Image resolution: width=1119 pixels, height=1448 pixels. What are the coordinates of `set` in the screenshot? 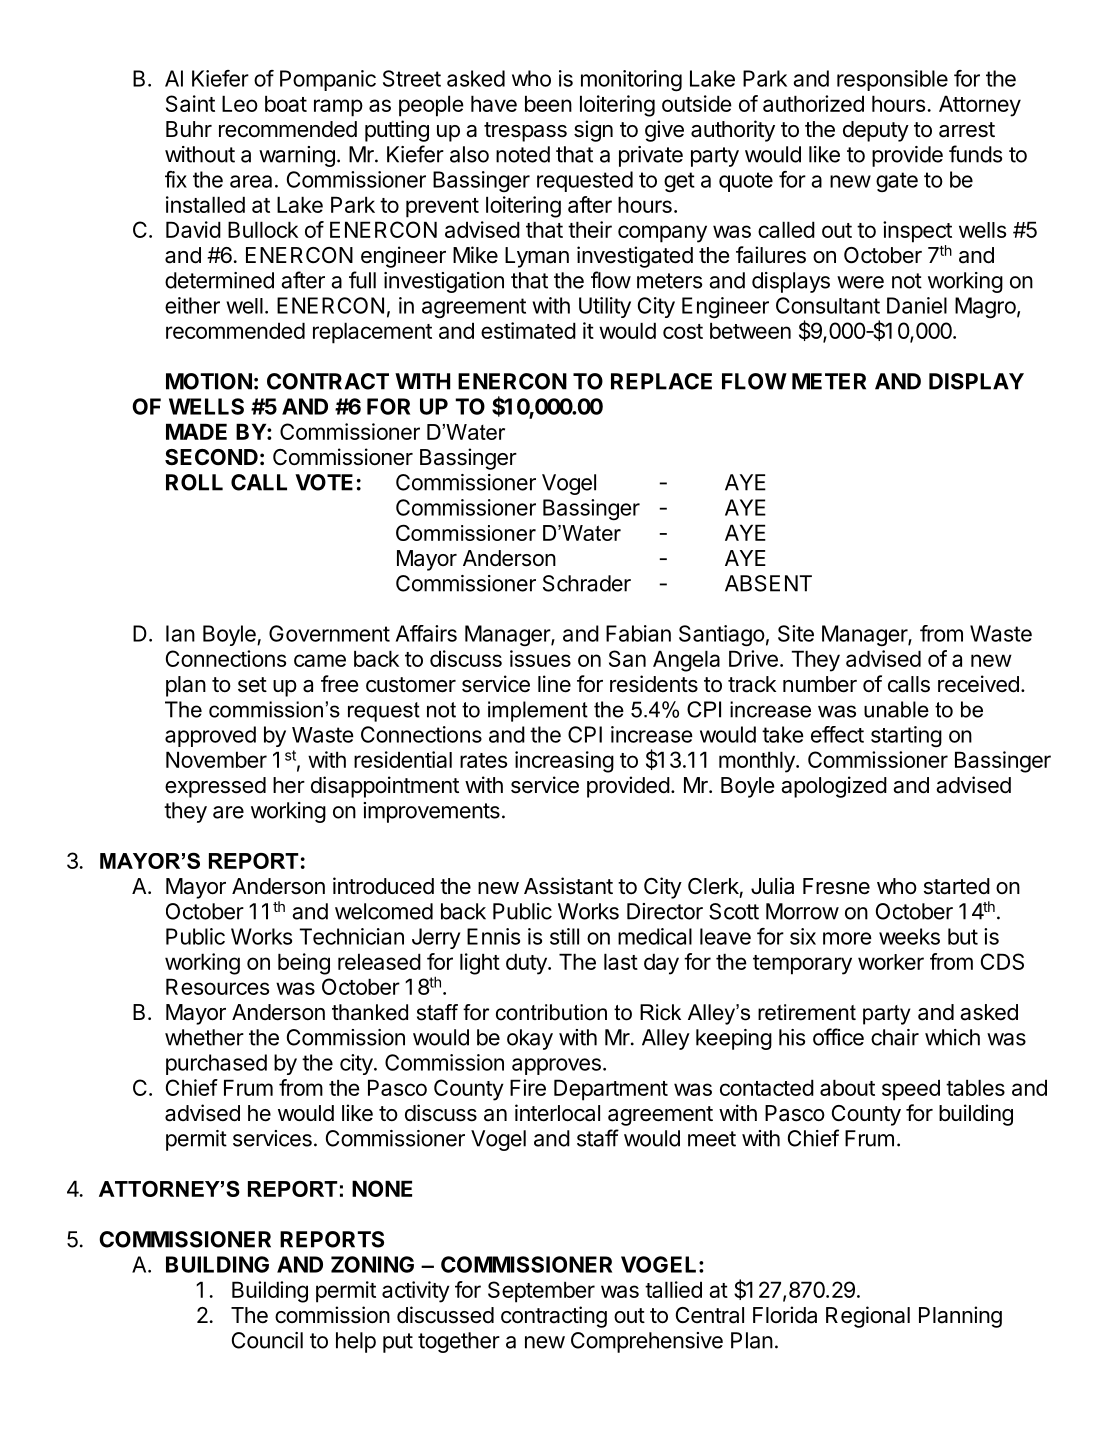 It's located at (252, 685).
